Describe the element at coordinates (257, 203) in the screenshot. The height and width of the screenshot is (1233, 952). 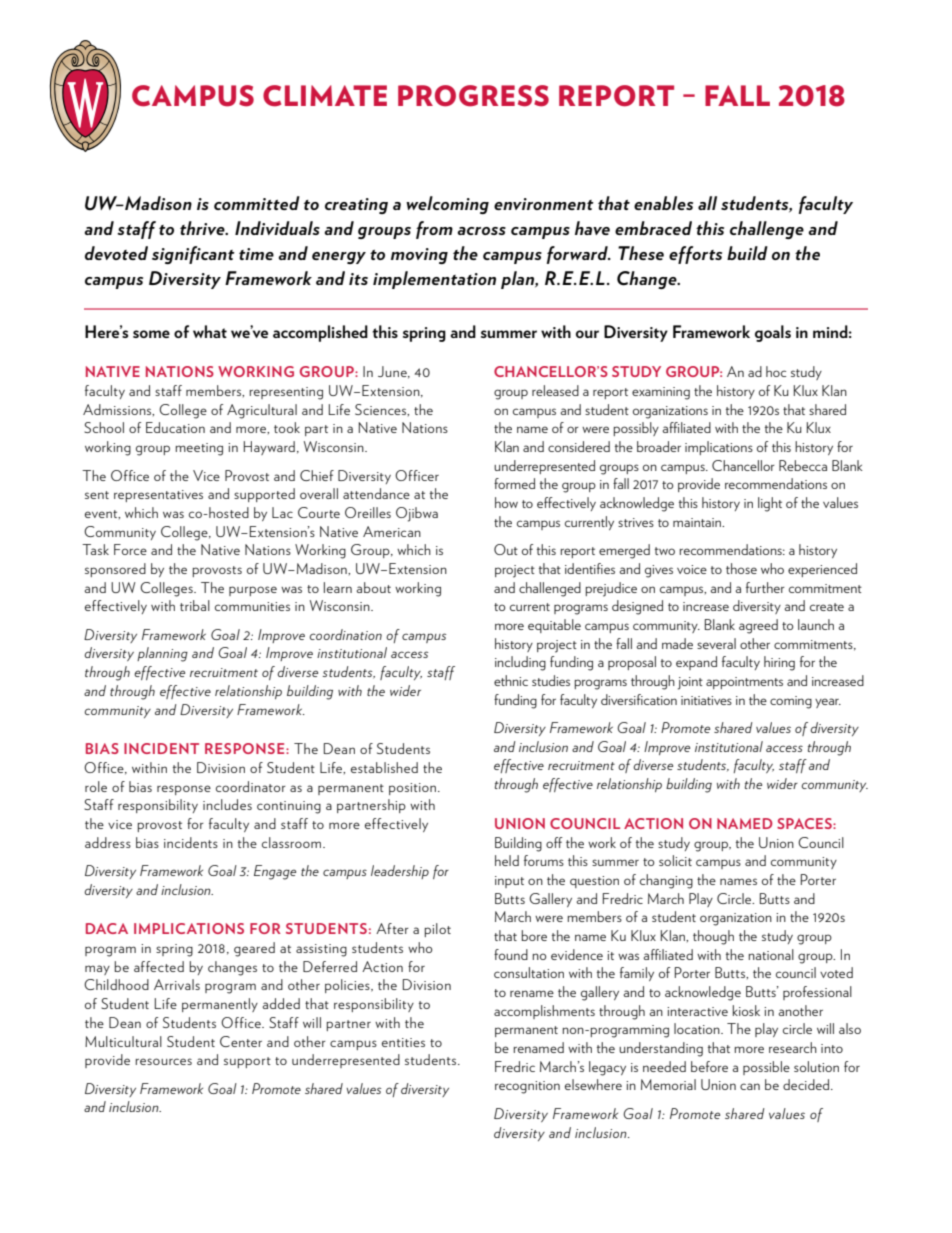
I see `committed` at that location.
